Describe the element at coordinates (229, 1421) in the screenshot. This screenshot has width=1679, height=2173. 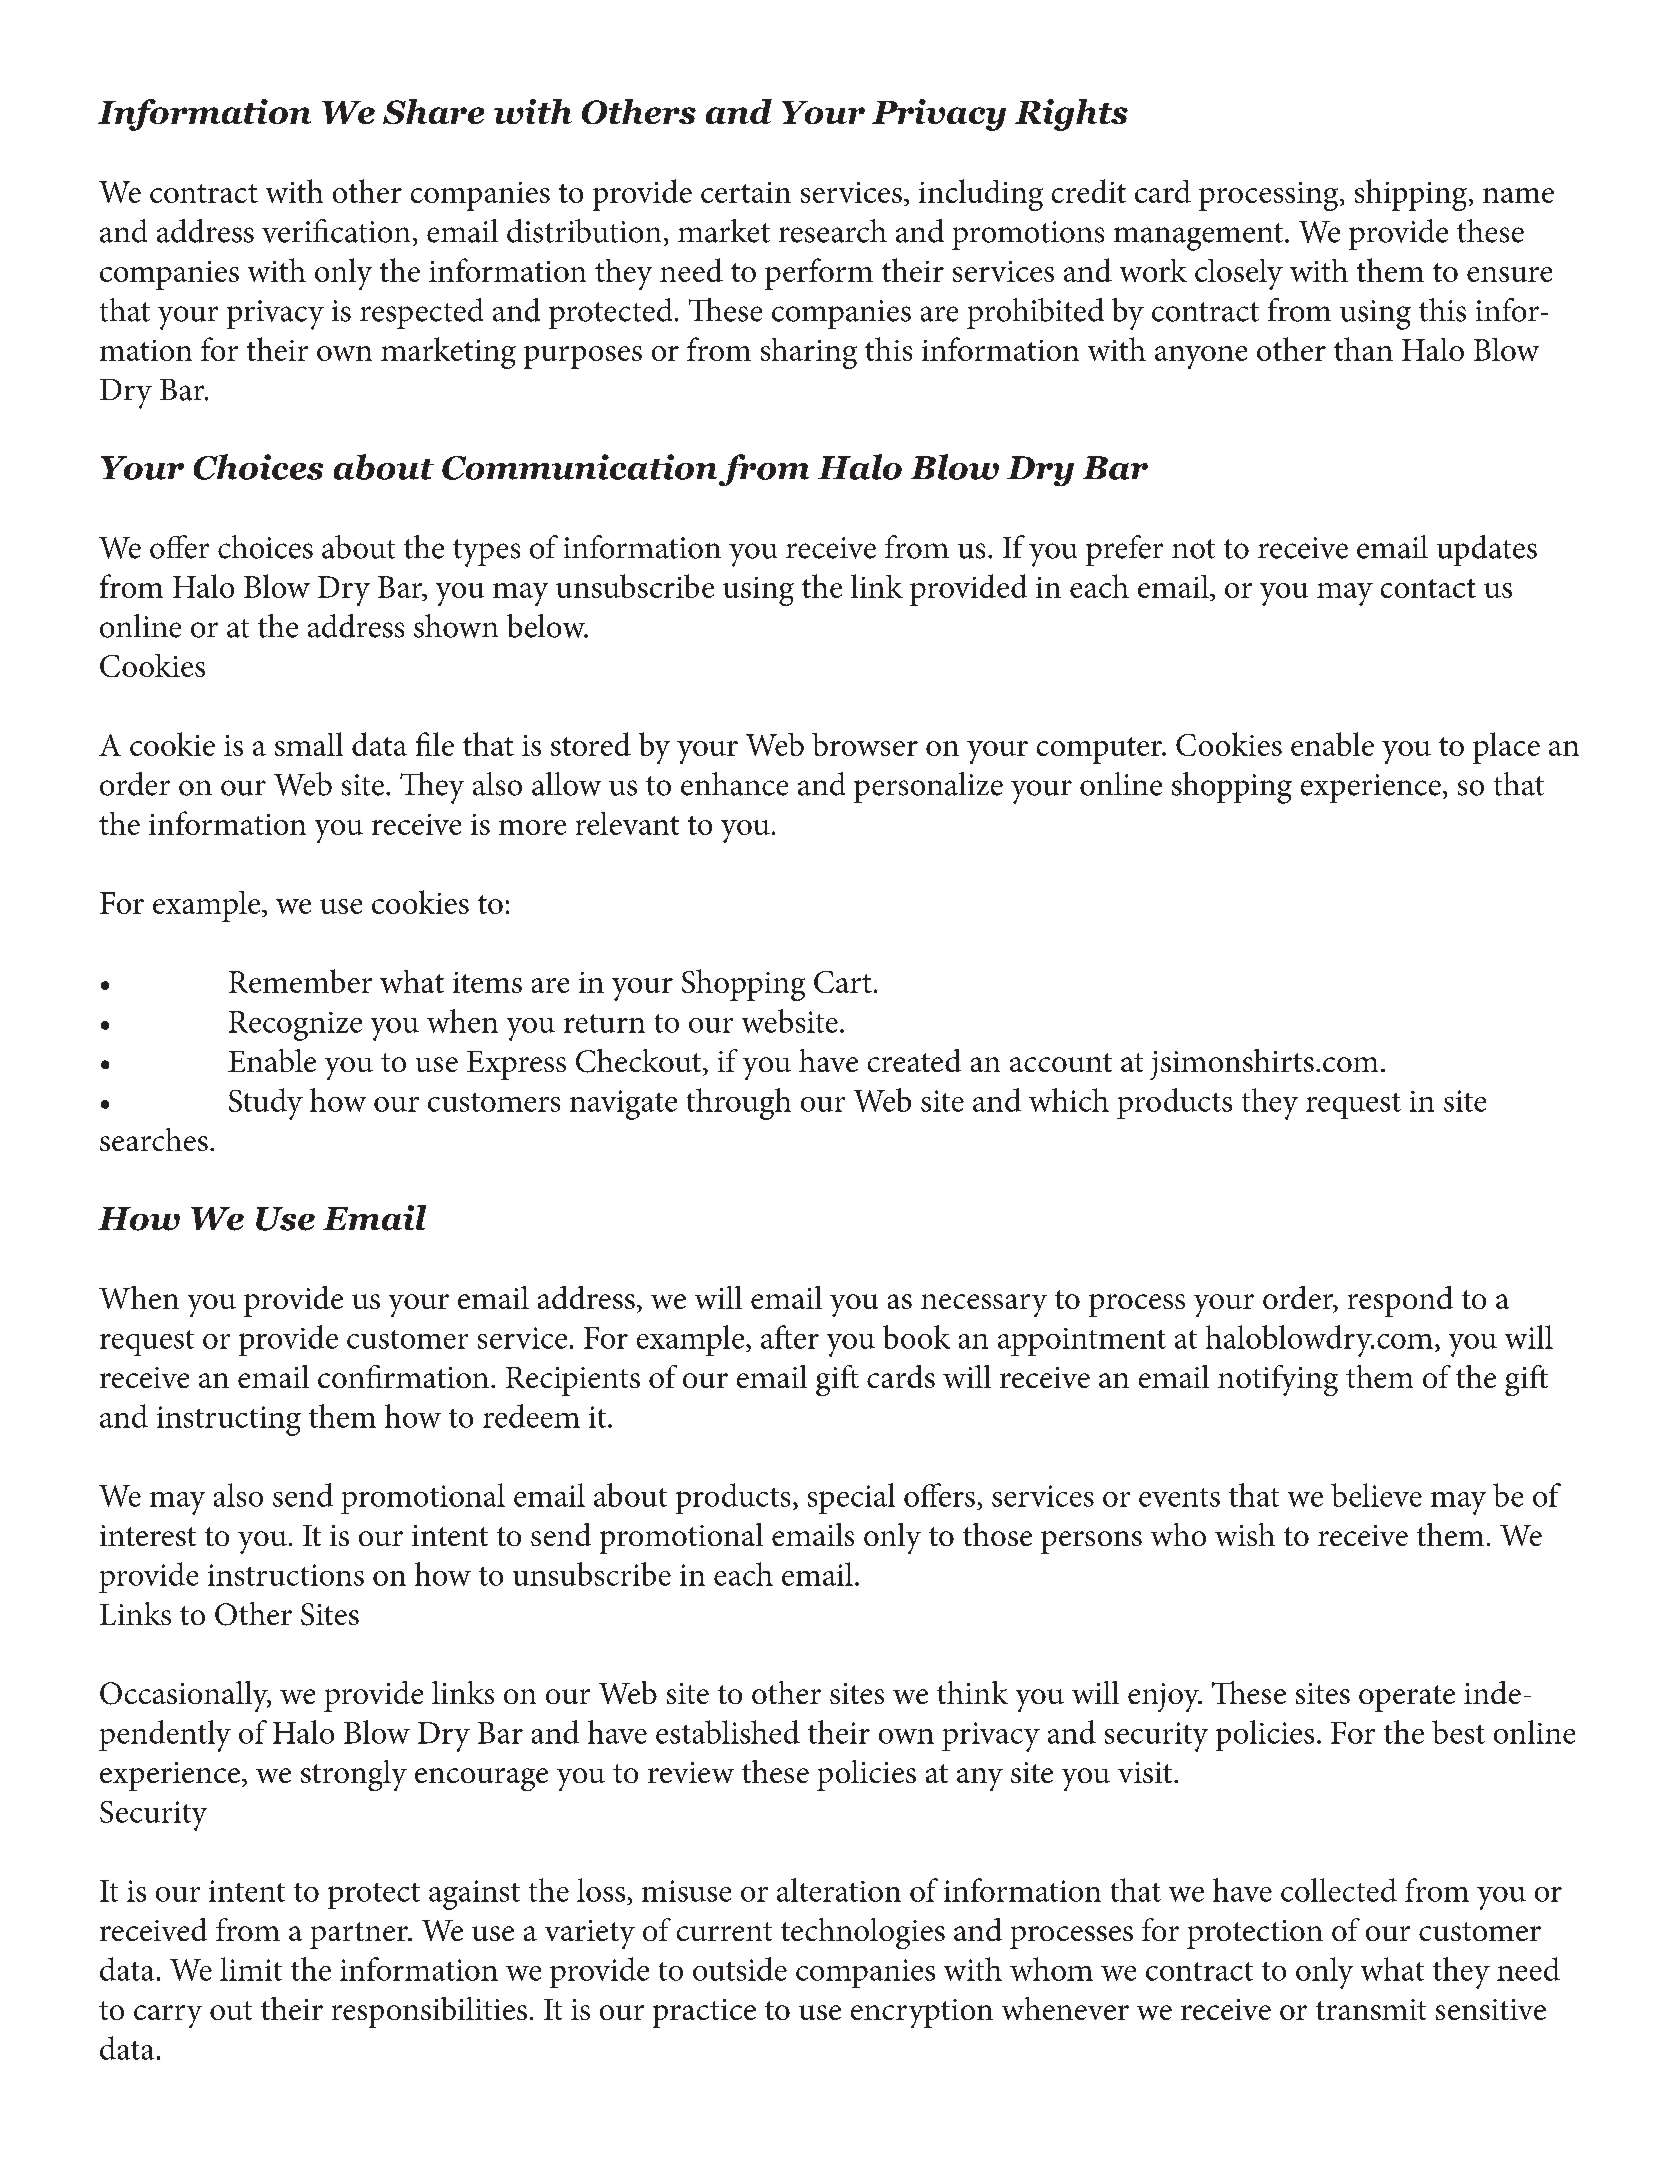
I see `instructing` at that location.
